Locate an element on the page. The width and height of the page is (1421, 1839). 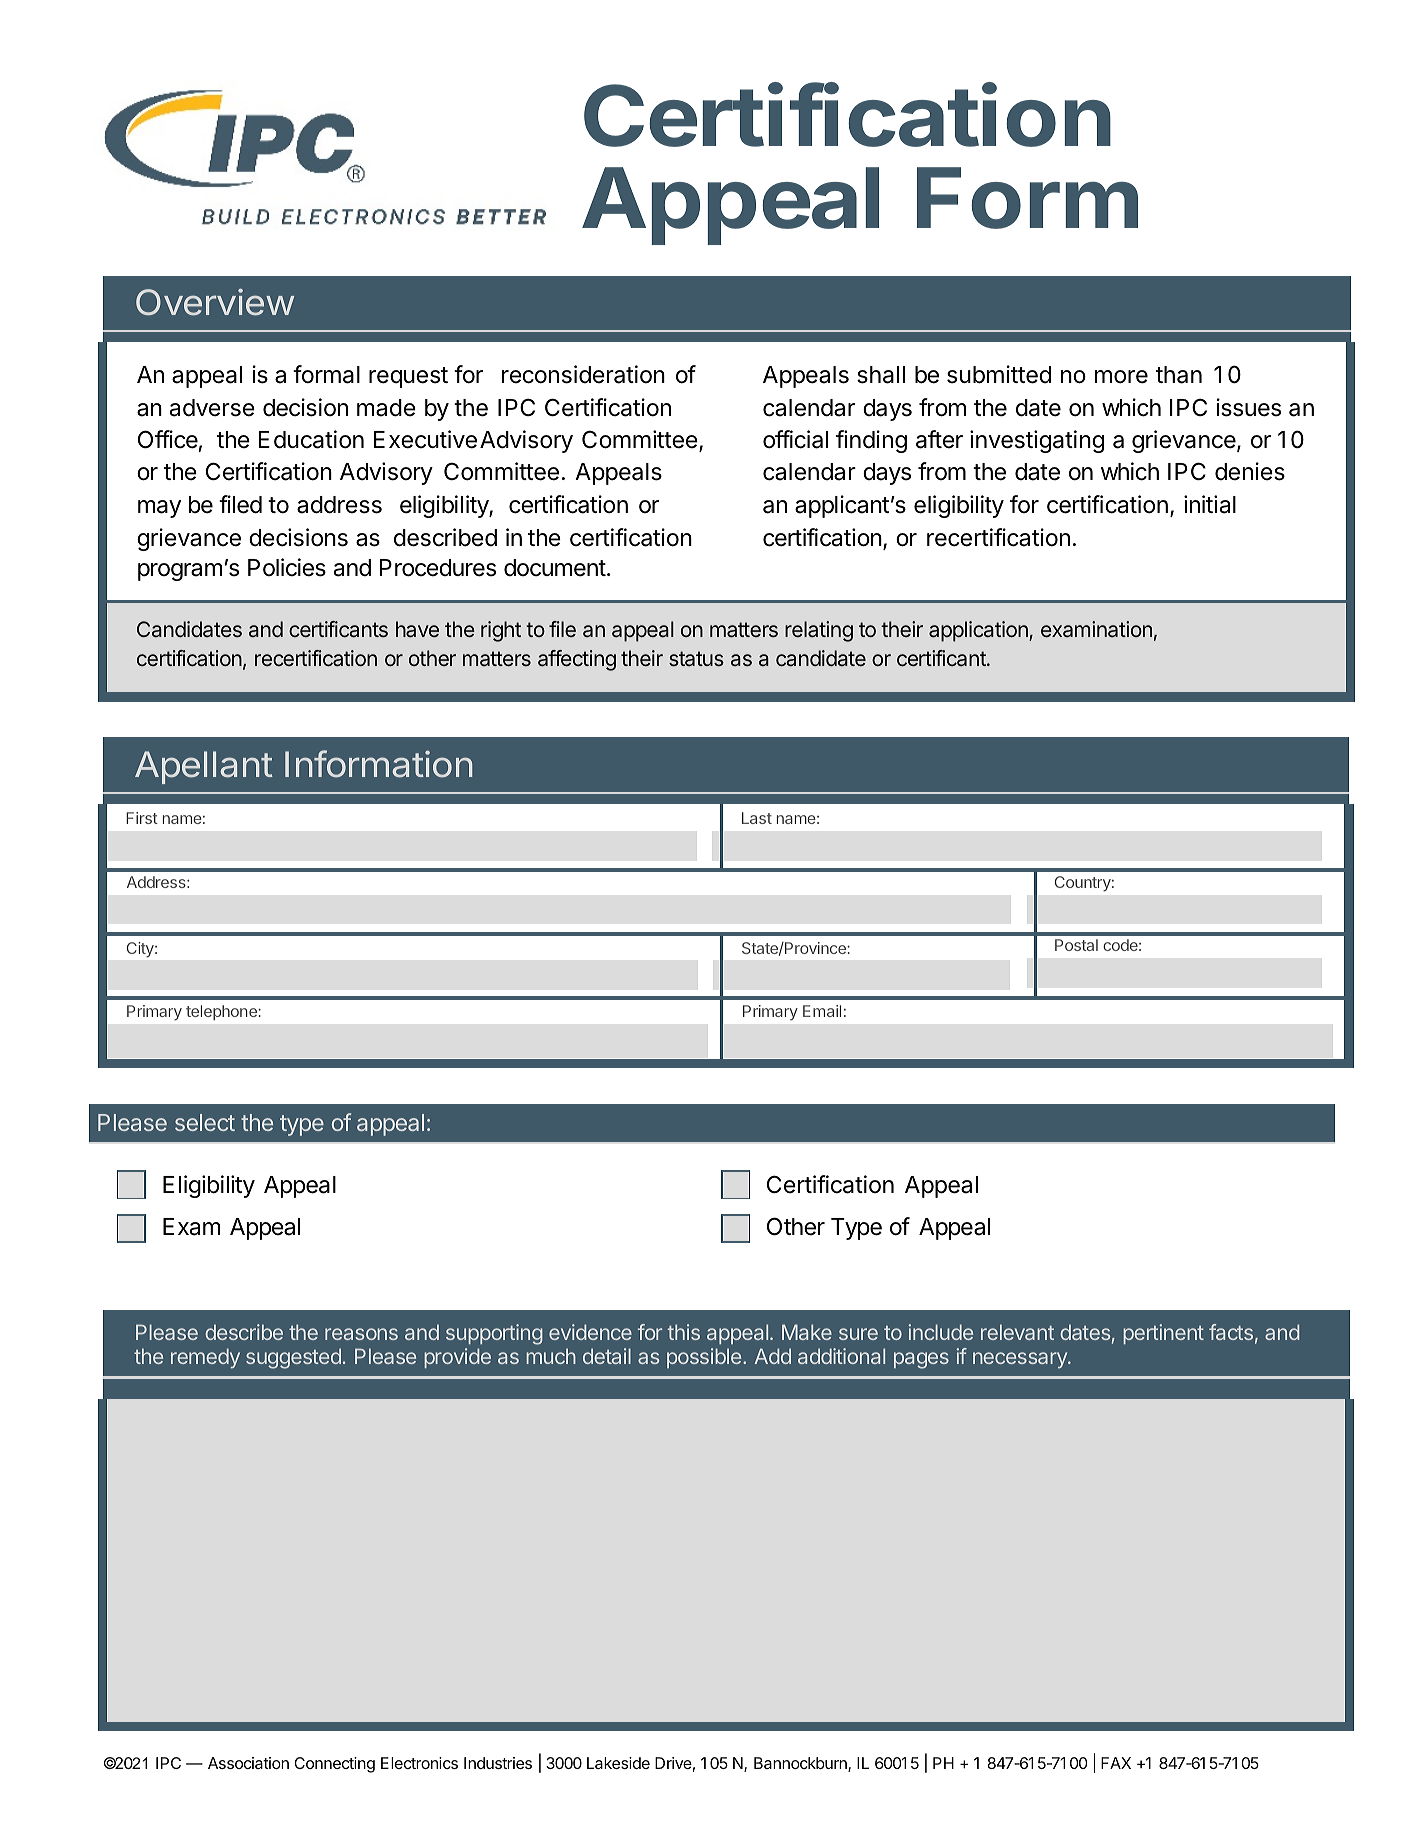
reconsideration is located at coordinates (583, 374).
